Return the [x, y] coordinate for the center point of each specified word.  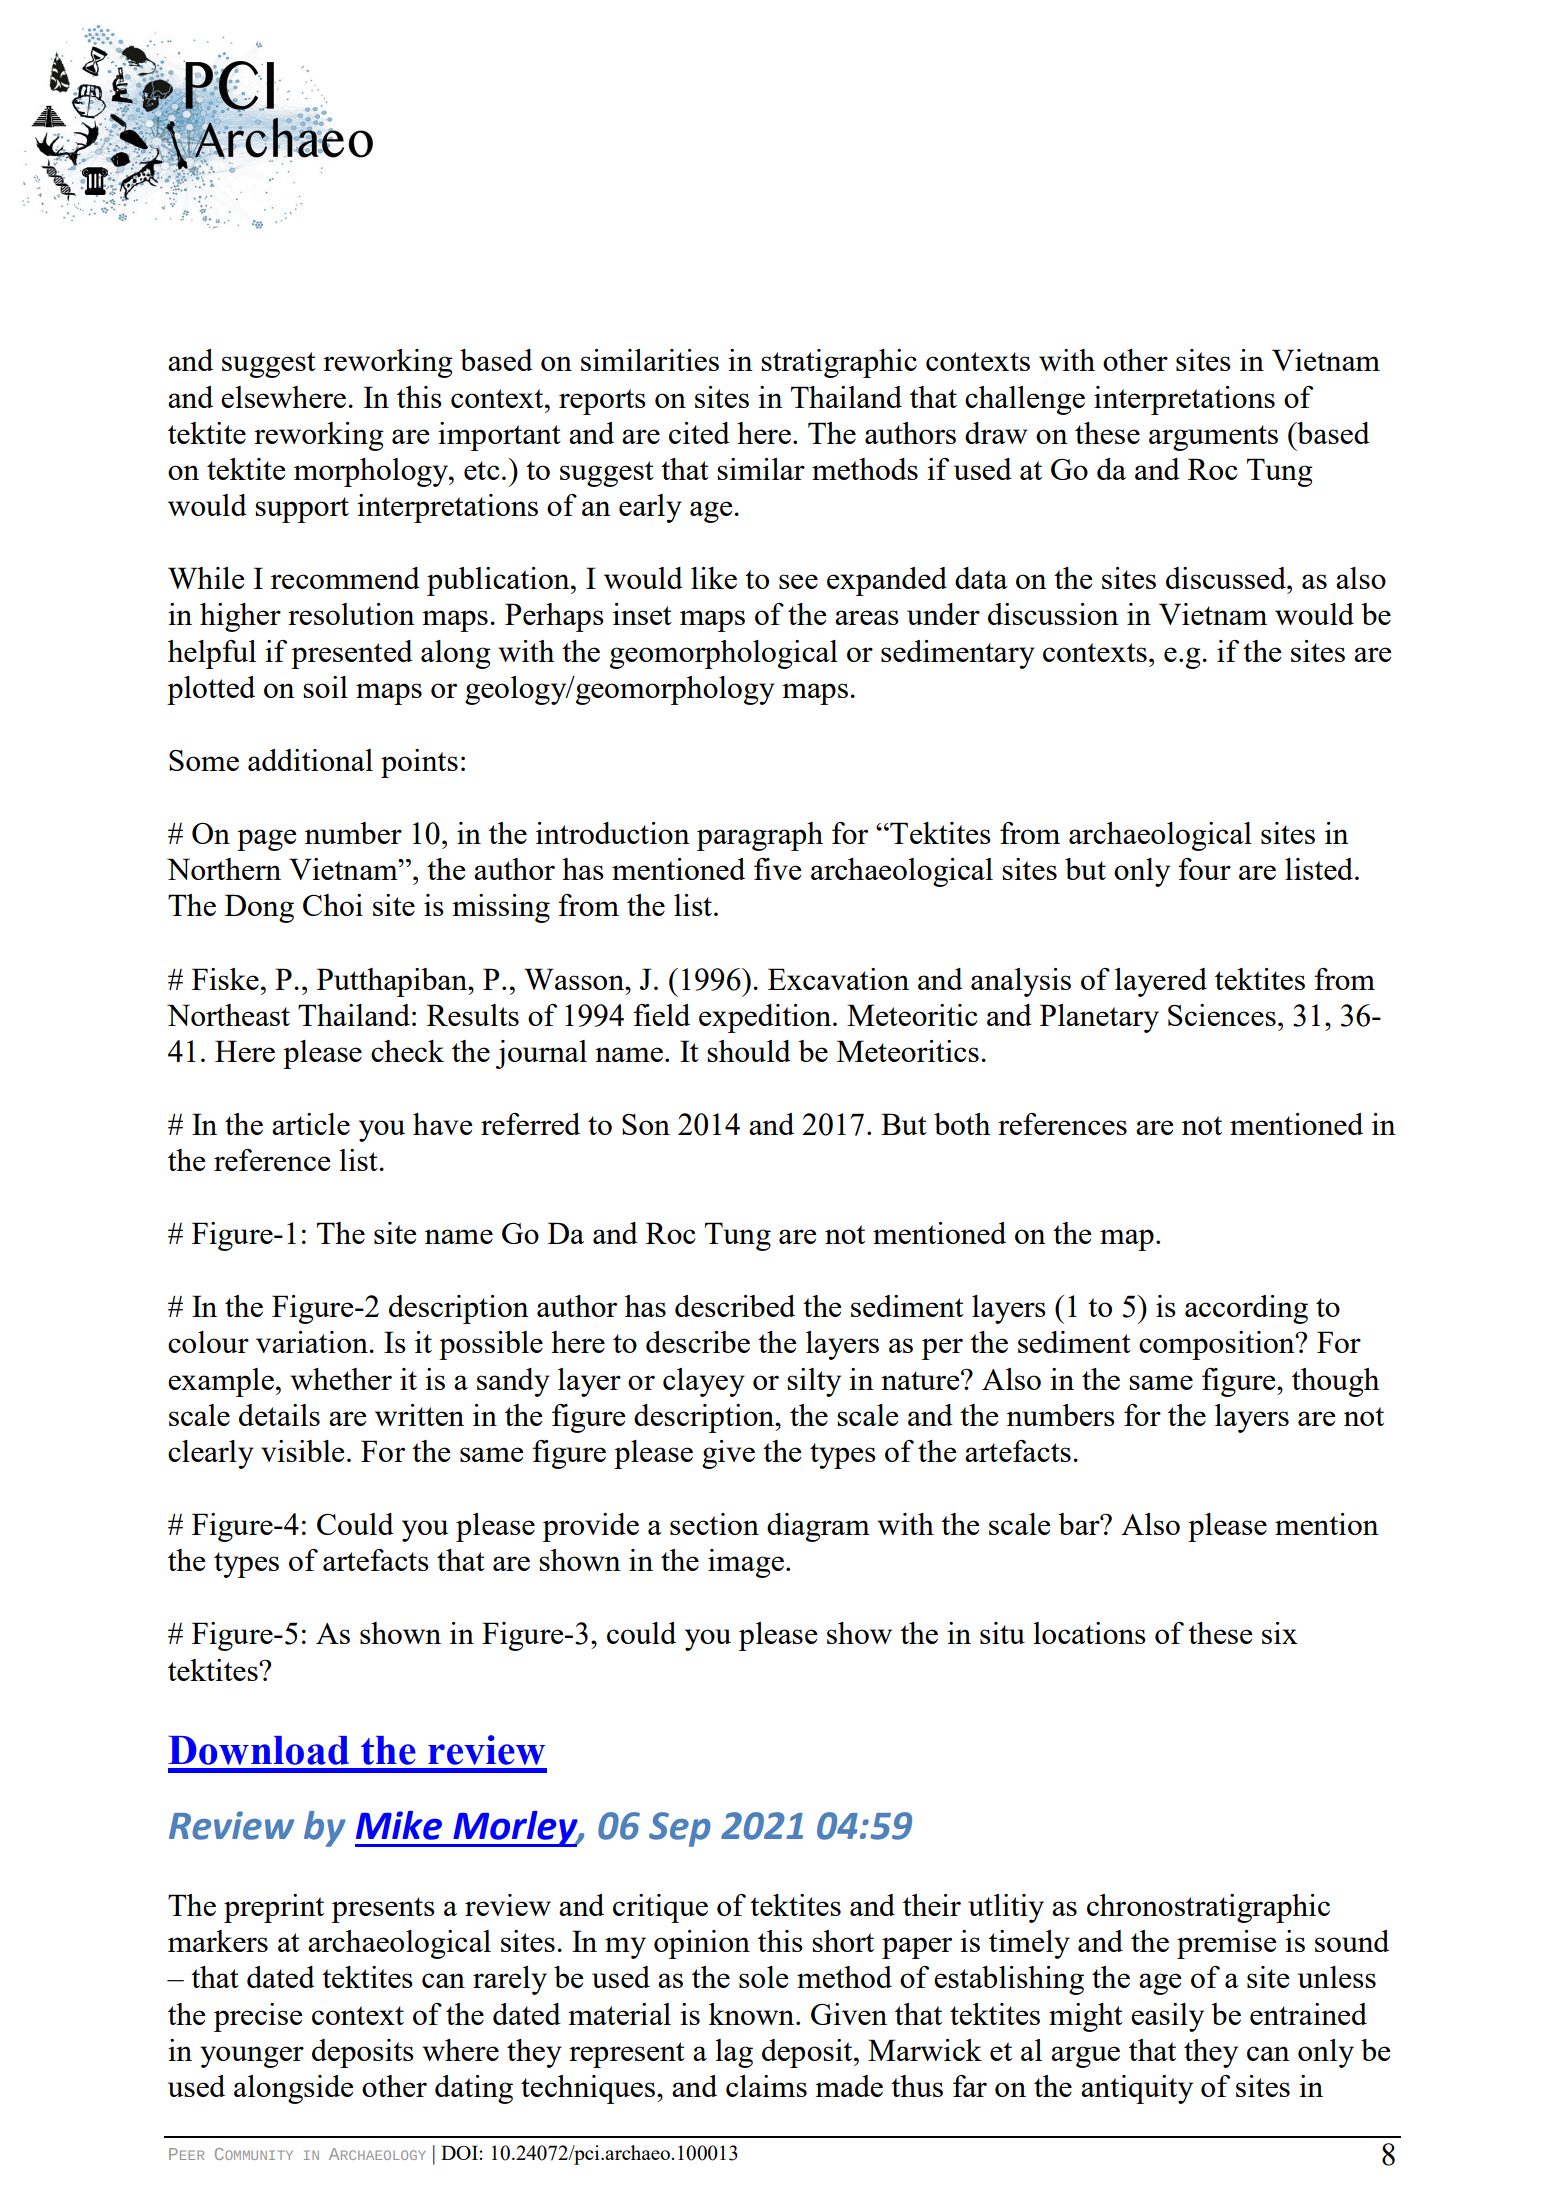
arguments [1213, 438]
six [1280, 1633]
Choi [333, 905]
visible [302, 1451]
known [753, 2014]
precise [258, 2017]
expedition [766, 1018]
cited [699, 433]
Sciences [1222, 1015]
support [302, 510]
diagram [818, 1527]
